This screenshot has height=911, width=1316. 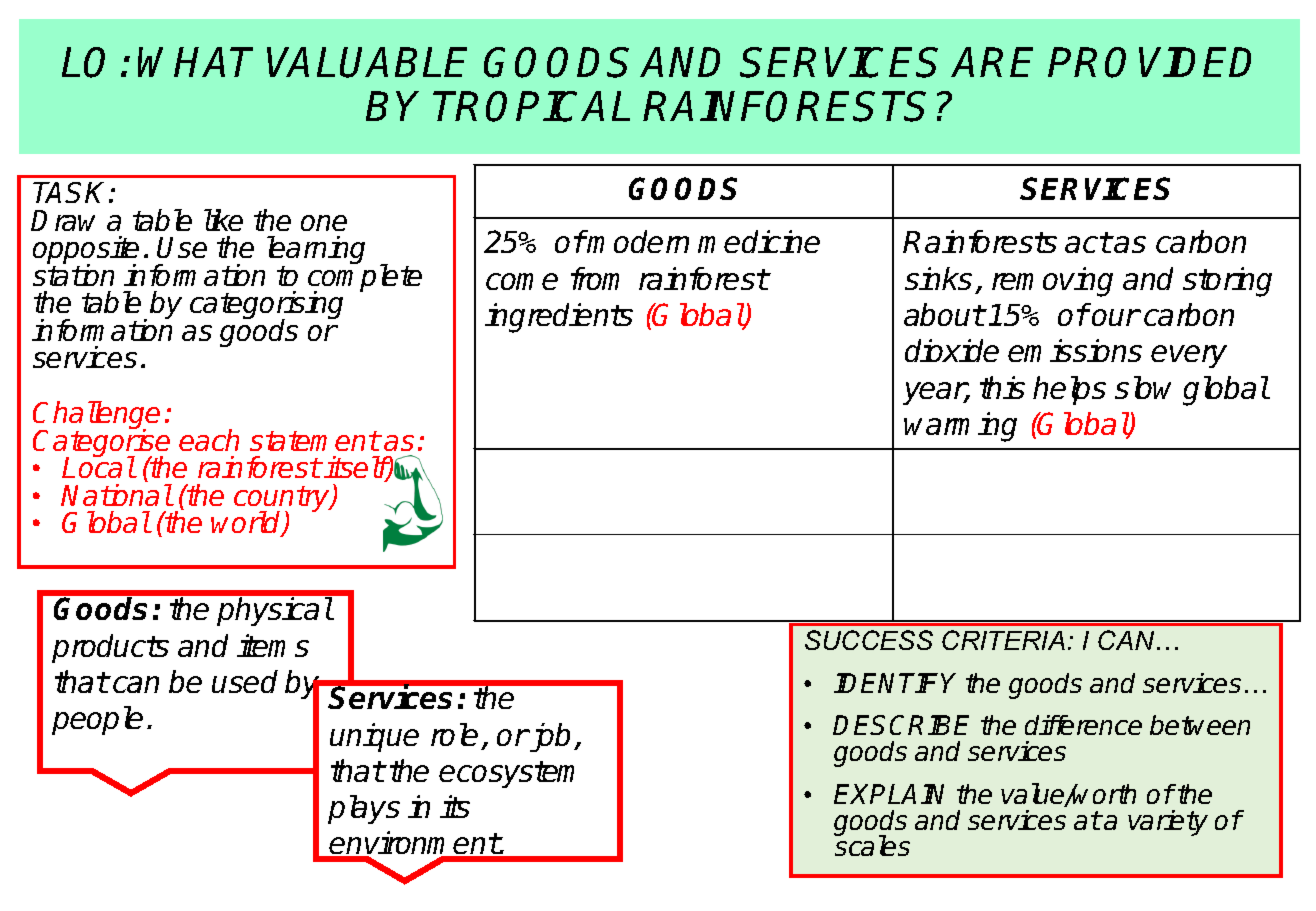 I want to click on variety, so click(x=1168, y=823).
